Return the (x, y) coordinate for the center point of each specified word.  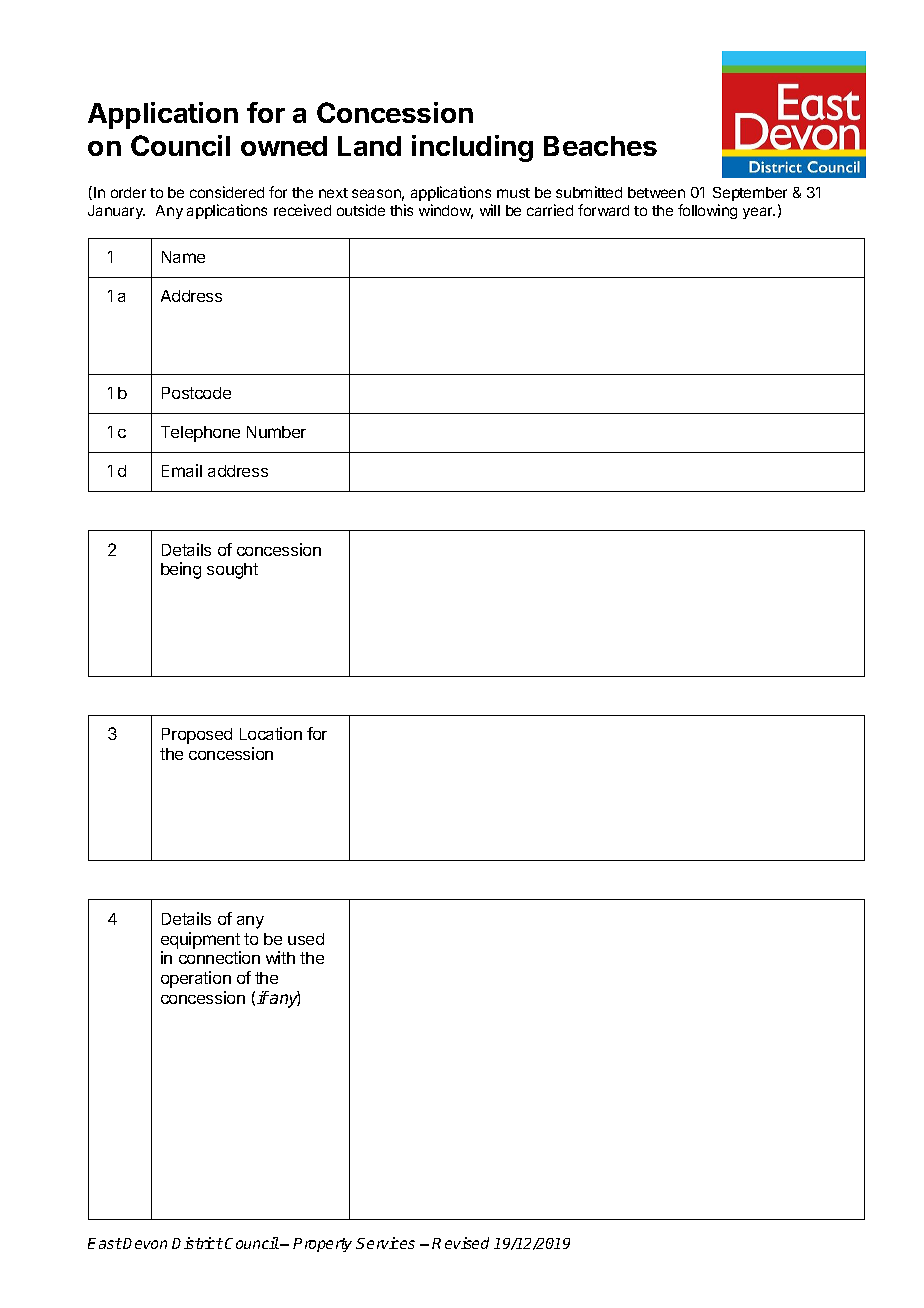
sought (232, 571)
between (656, 192)
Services (385, 1243)
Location (271, 733)
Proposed (197, 736)
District (197, 1243)
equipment (200, 940)
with (280, 957)
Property (322, 1245)
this (401, 210)
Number (276, 432)
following (707, 211)
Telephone (200, 434)
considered (227, 192)
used (306, 939)
